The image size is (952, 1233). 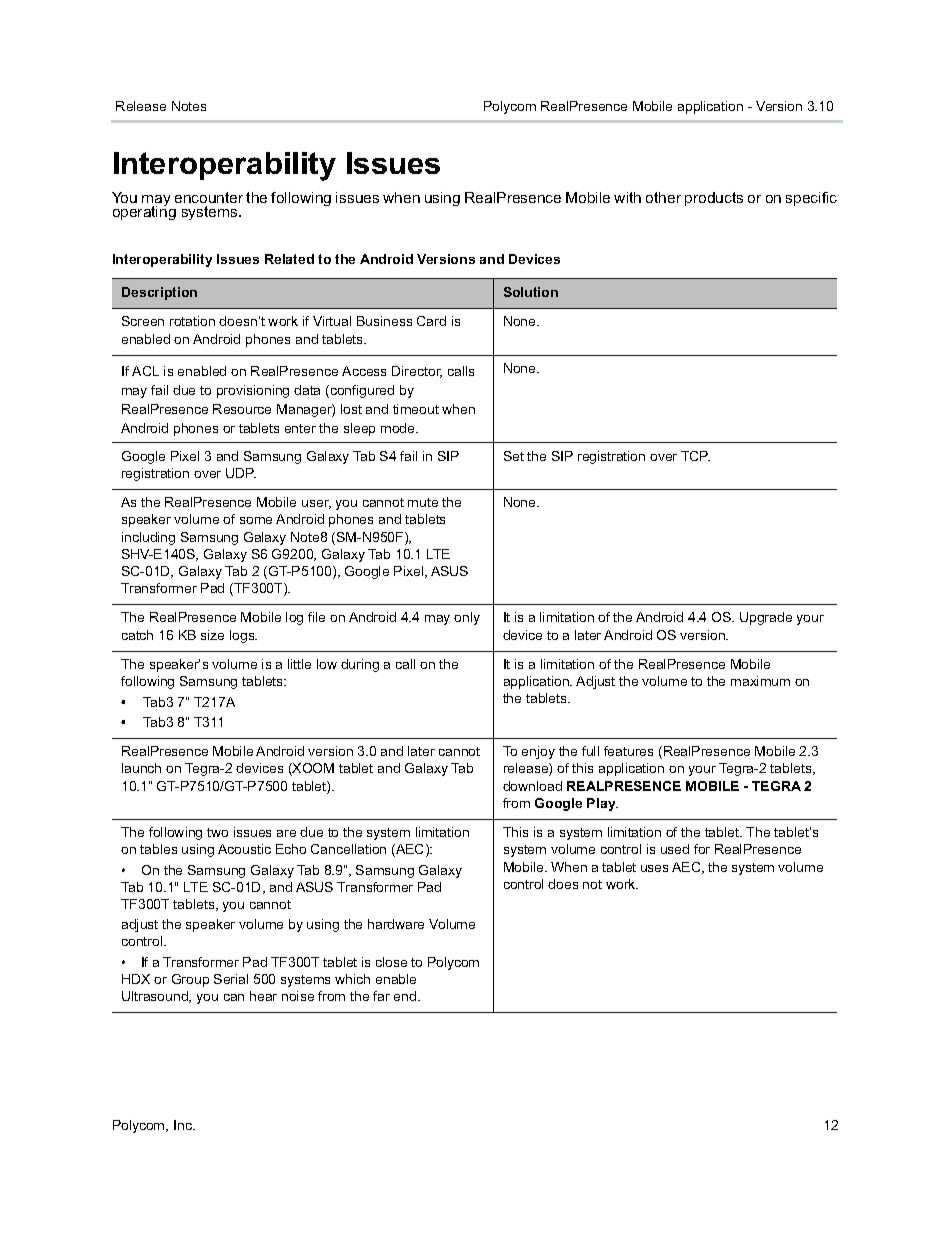 I want to click on Upgrade, so click(x=766, y=618).
